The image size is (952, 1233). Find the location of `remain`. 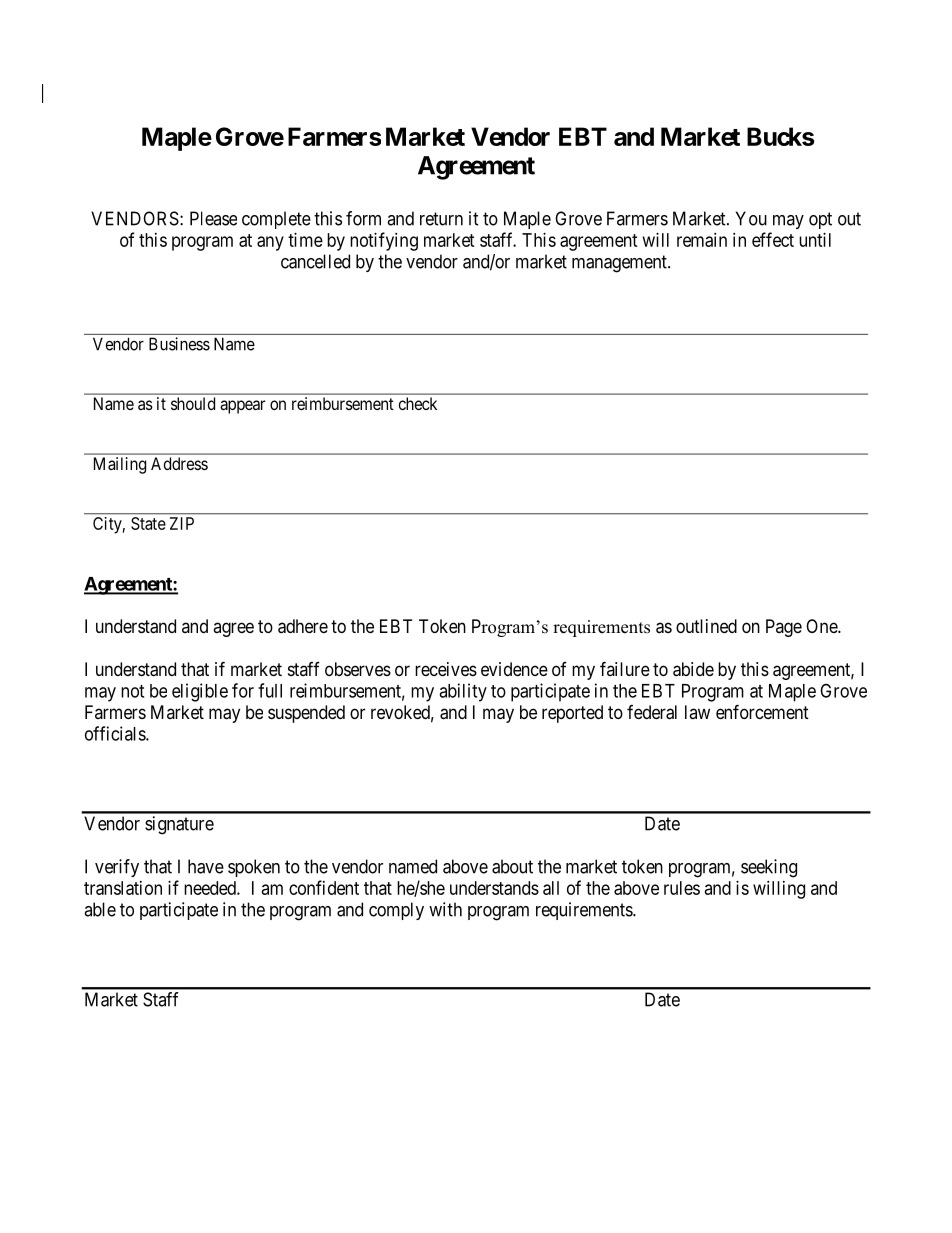

remain is located at coordinates (702, 240).
